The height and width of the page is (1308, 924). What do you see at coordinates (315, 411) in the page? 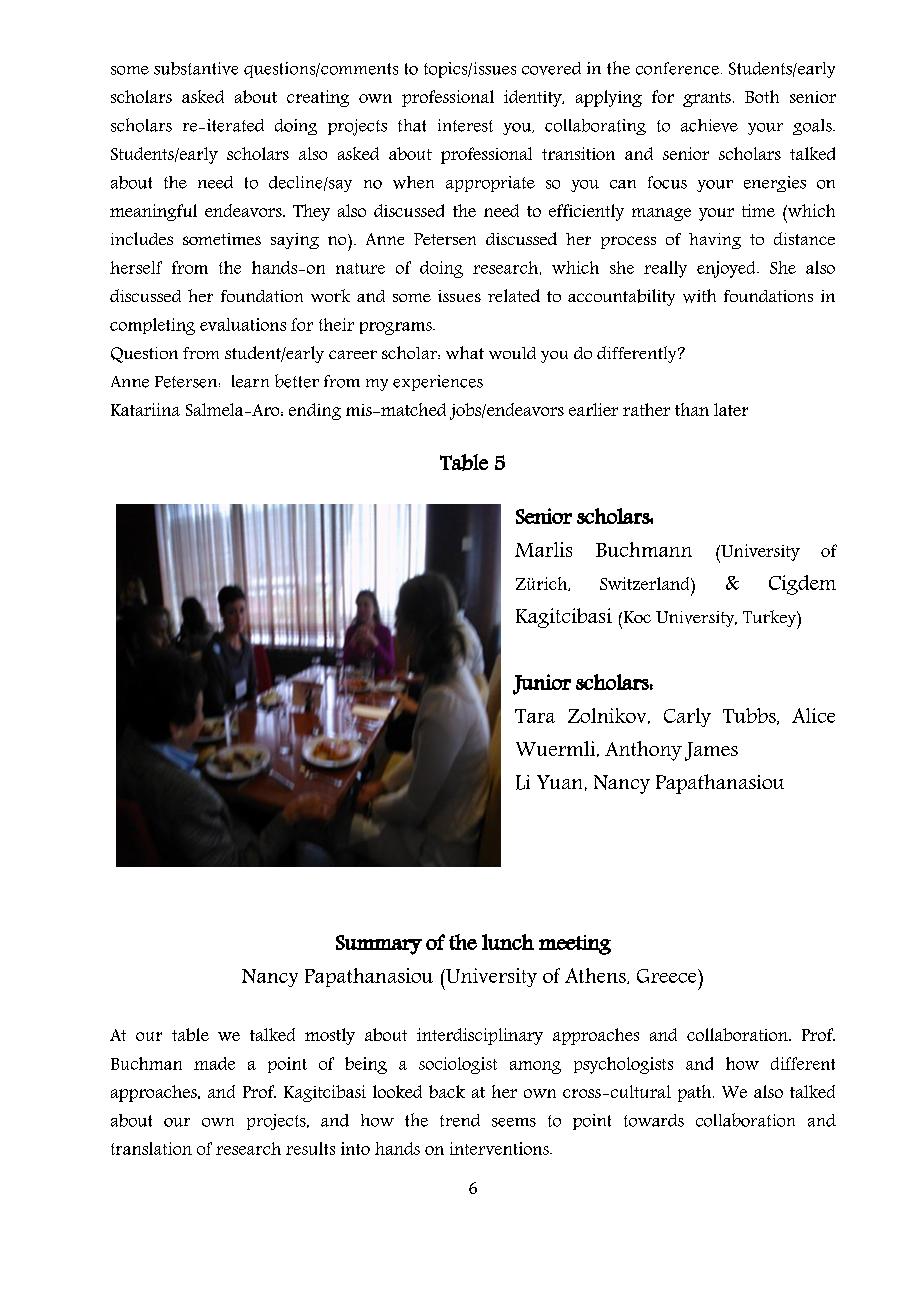
I see `ending` at bounding box center [315, 411].
